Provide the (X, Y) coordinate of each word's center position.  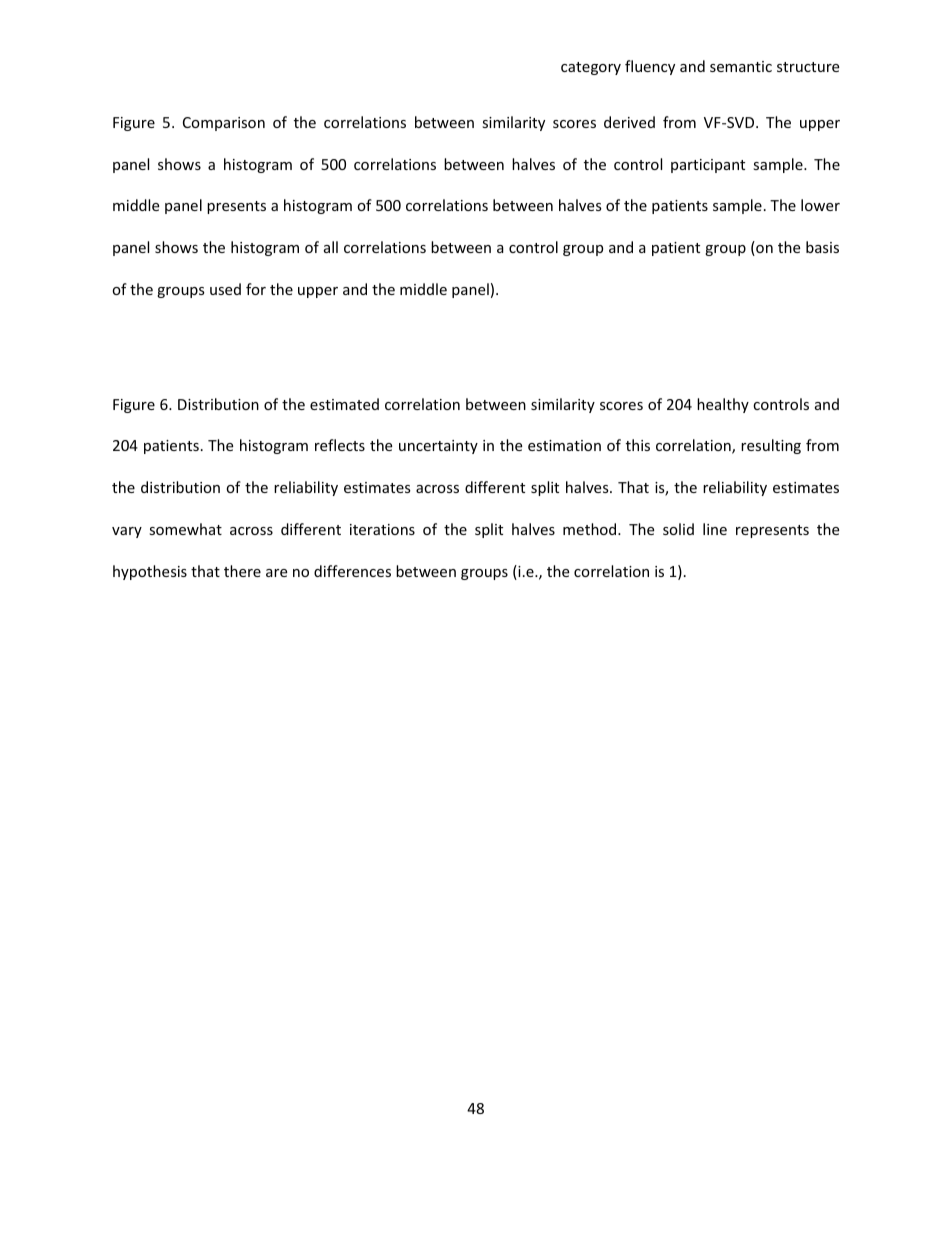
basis (822, 247)
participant (708, 166)
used (225, 289)
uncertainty (438, 447)
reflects (340, 445)
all (331, 247)
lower (820, 205)
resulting (771, 446)
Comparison (224, 124)
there (242, 571)
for (256, 289)
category (591, 68)
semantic (741, 66)
